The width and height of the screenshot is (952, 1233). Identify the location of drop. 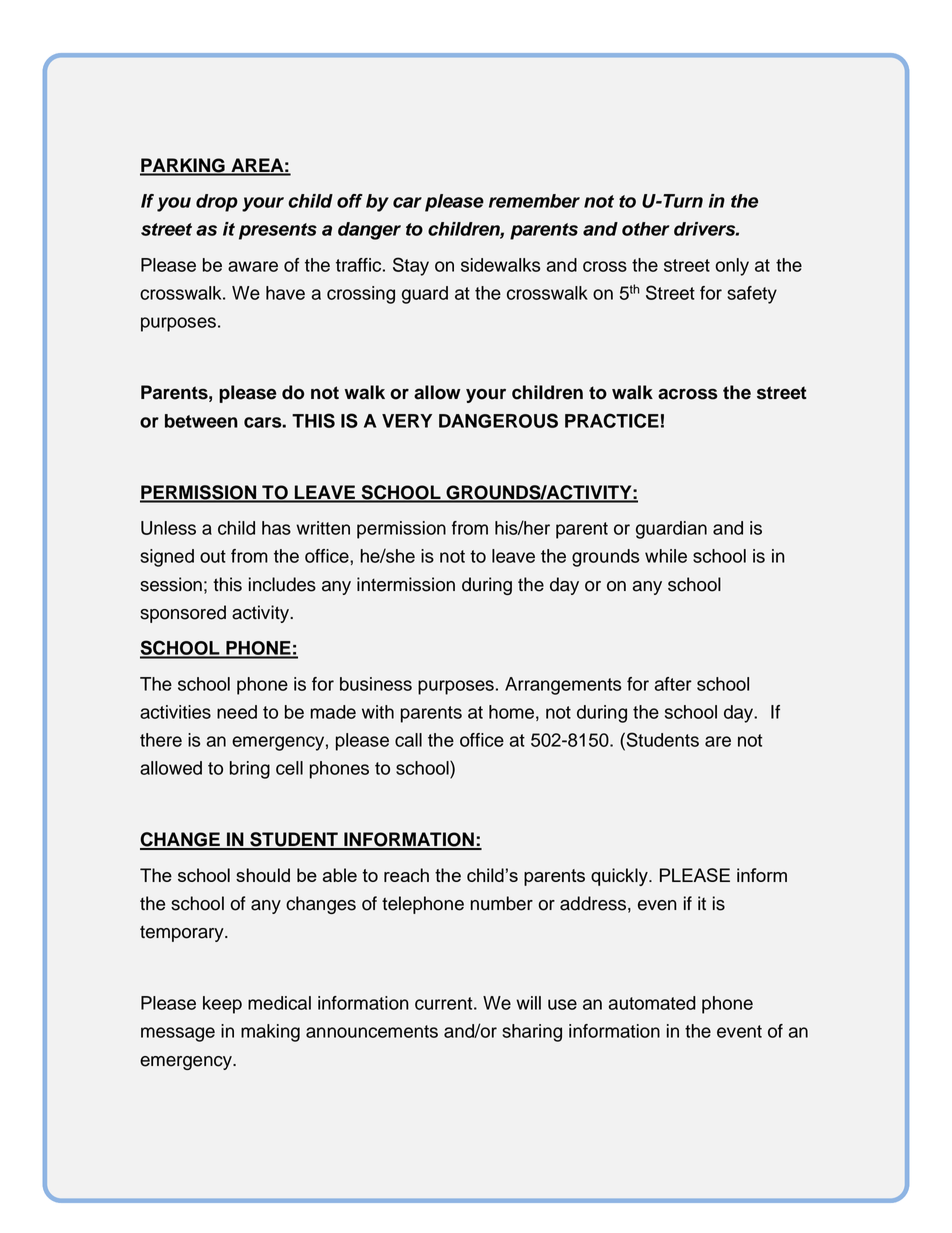
(217, 203).
